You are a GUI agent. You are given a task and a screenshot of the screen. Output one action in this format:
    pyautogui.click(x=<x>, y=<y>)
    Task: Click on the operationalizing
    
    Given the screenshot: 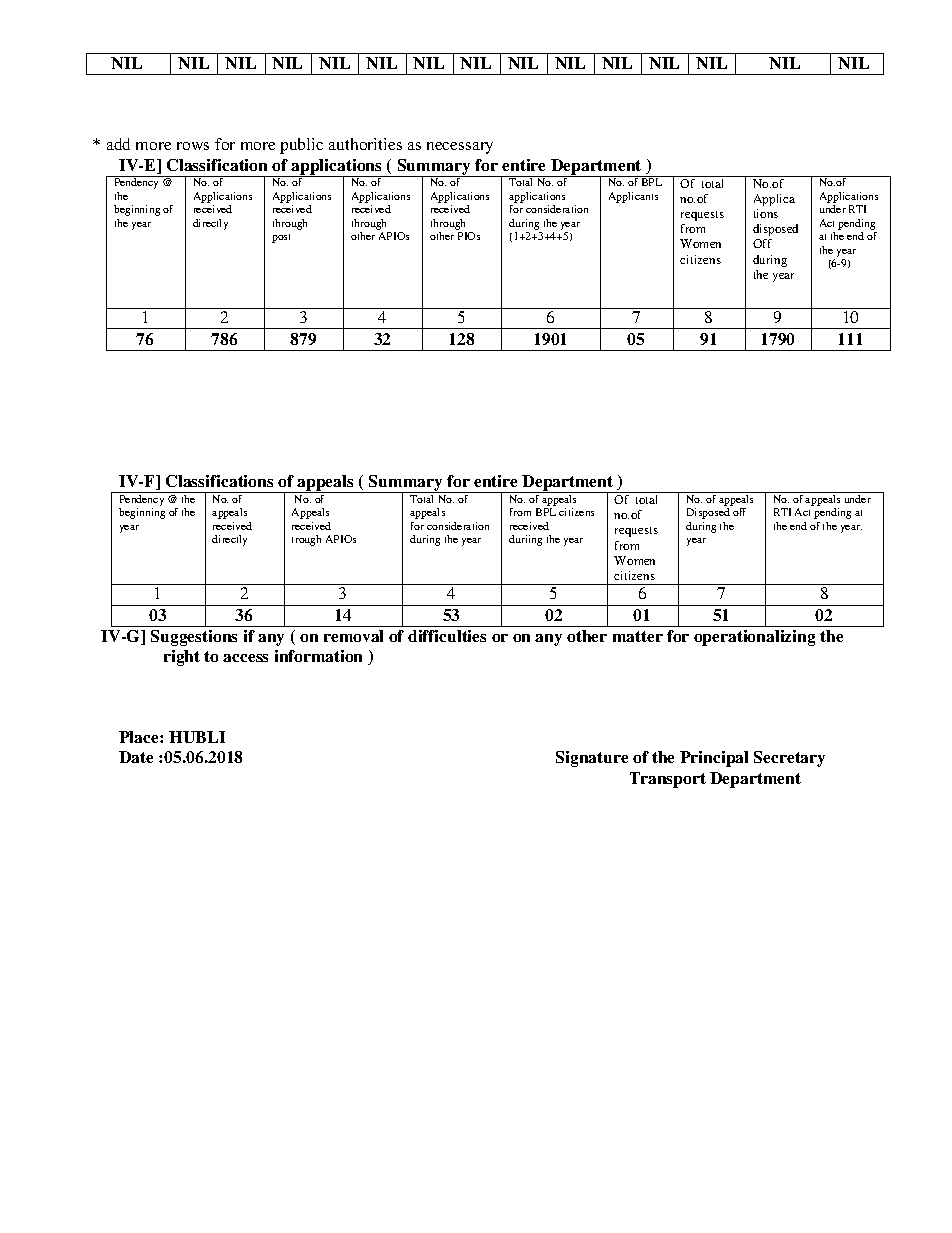 What is the action you would take?
    pyautogui.click(x=754, y=638)
